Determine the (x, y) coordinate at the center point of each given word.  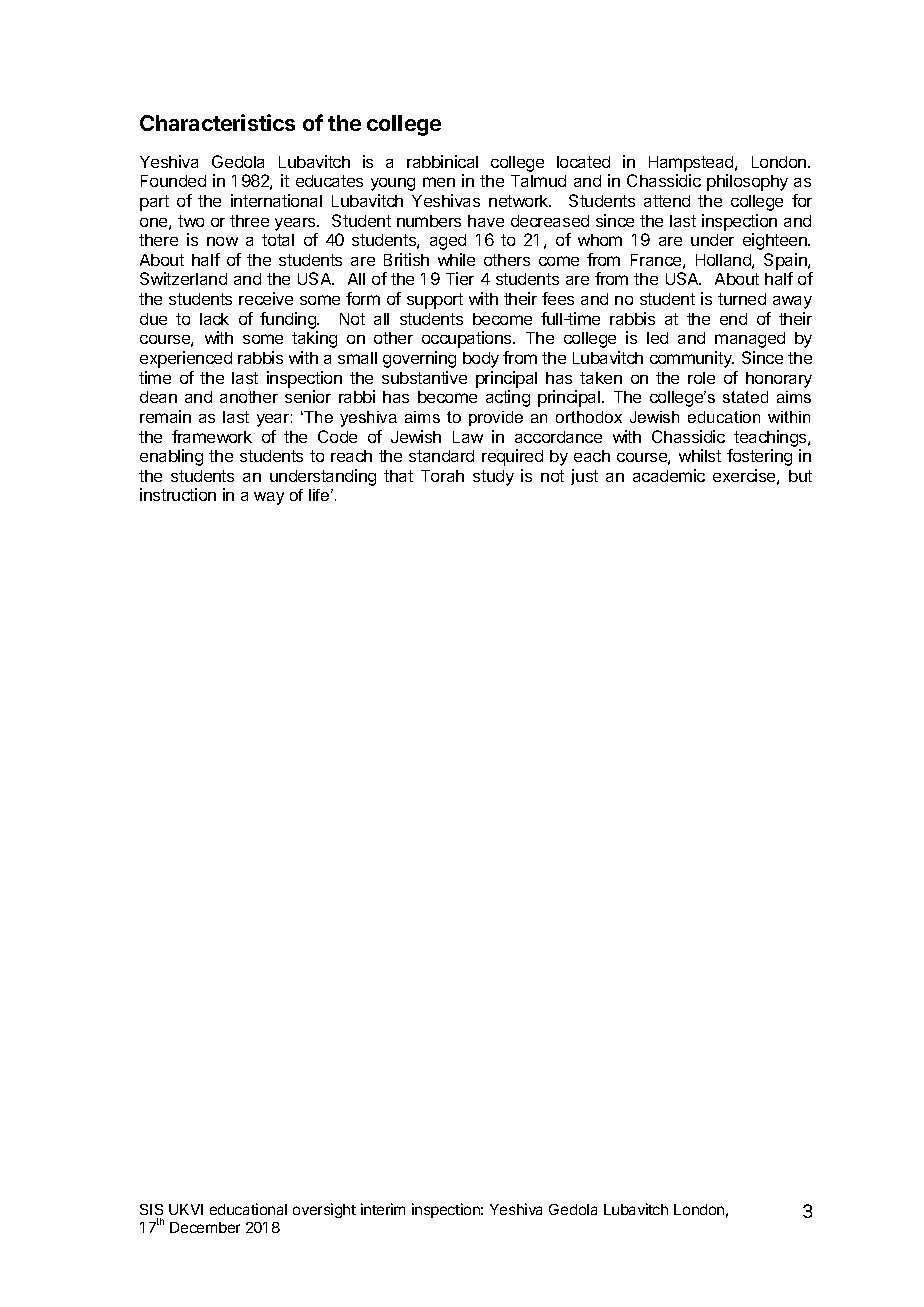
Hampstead (692, 164)
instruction (178, 494)
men (439, 182)
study (493, 478)
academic (669, 475)
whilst (700, 455)
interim (383, 1209)
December (205, 1227)
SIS (151, 1209)
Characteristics (217, 122)
